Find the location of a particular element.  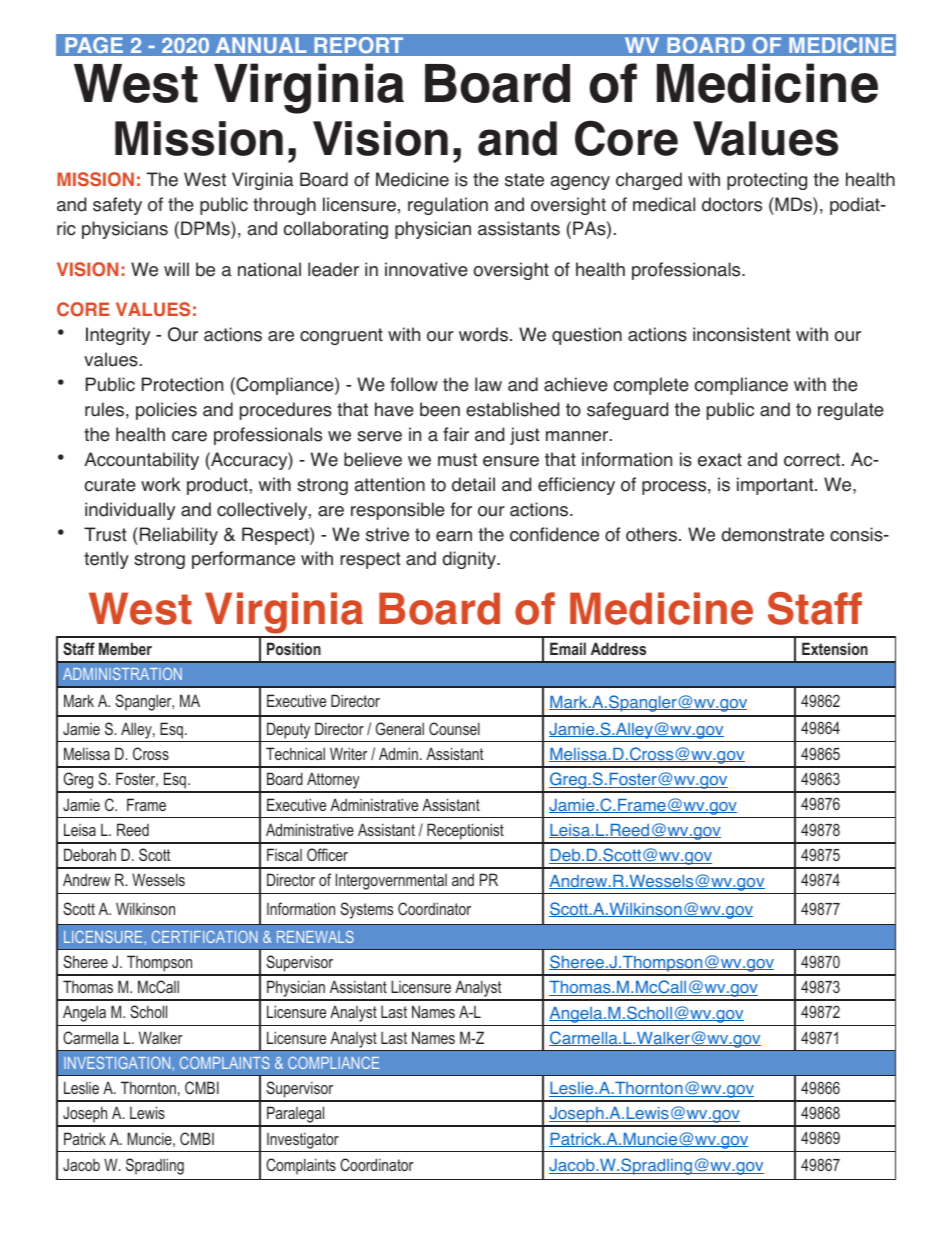

safety is located at coordinates (117, 206).
